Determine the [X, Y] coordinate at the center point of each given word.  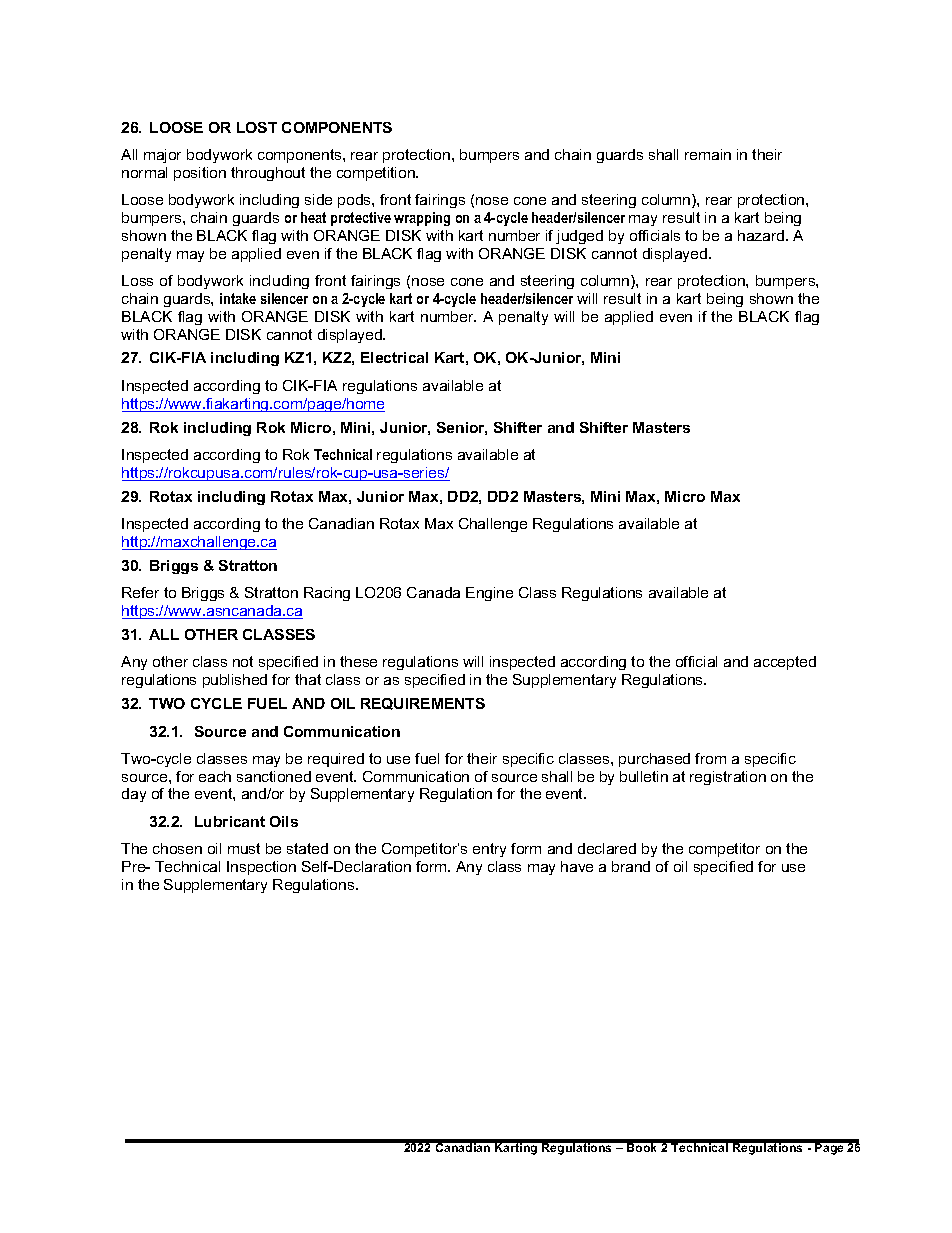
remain [708, 154]
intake [238, 298]
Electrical [394, 357]
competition [377, 174]
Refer [140, 592]
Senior [462, 428]
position [200, 174]
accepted [785, 663]
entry [489, 850]
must [244, 848]
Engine [489, 594]
